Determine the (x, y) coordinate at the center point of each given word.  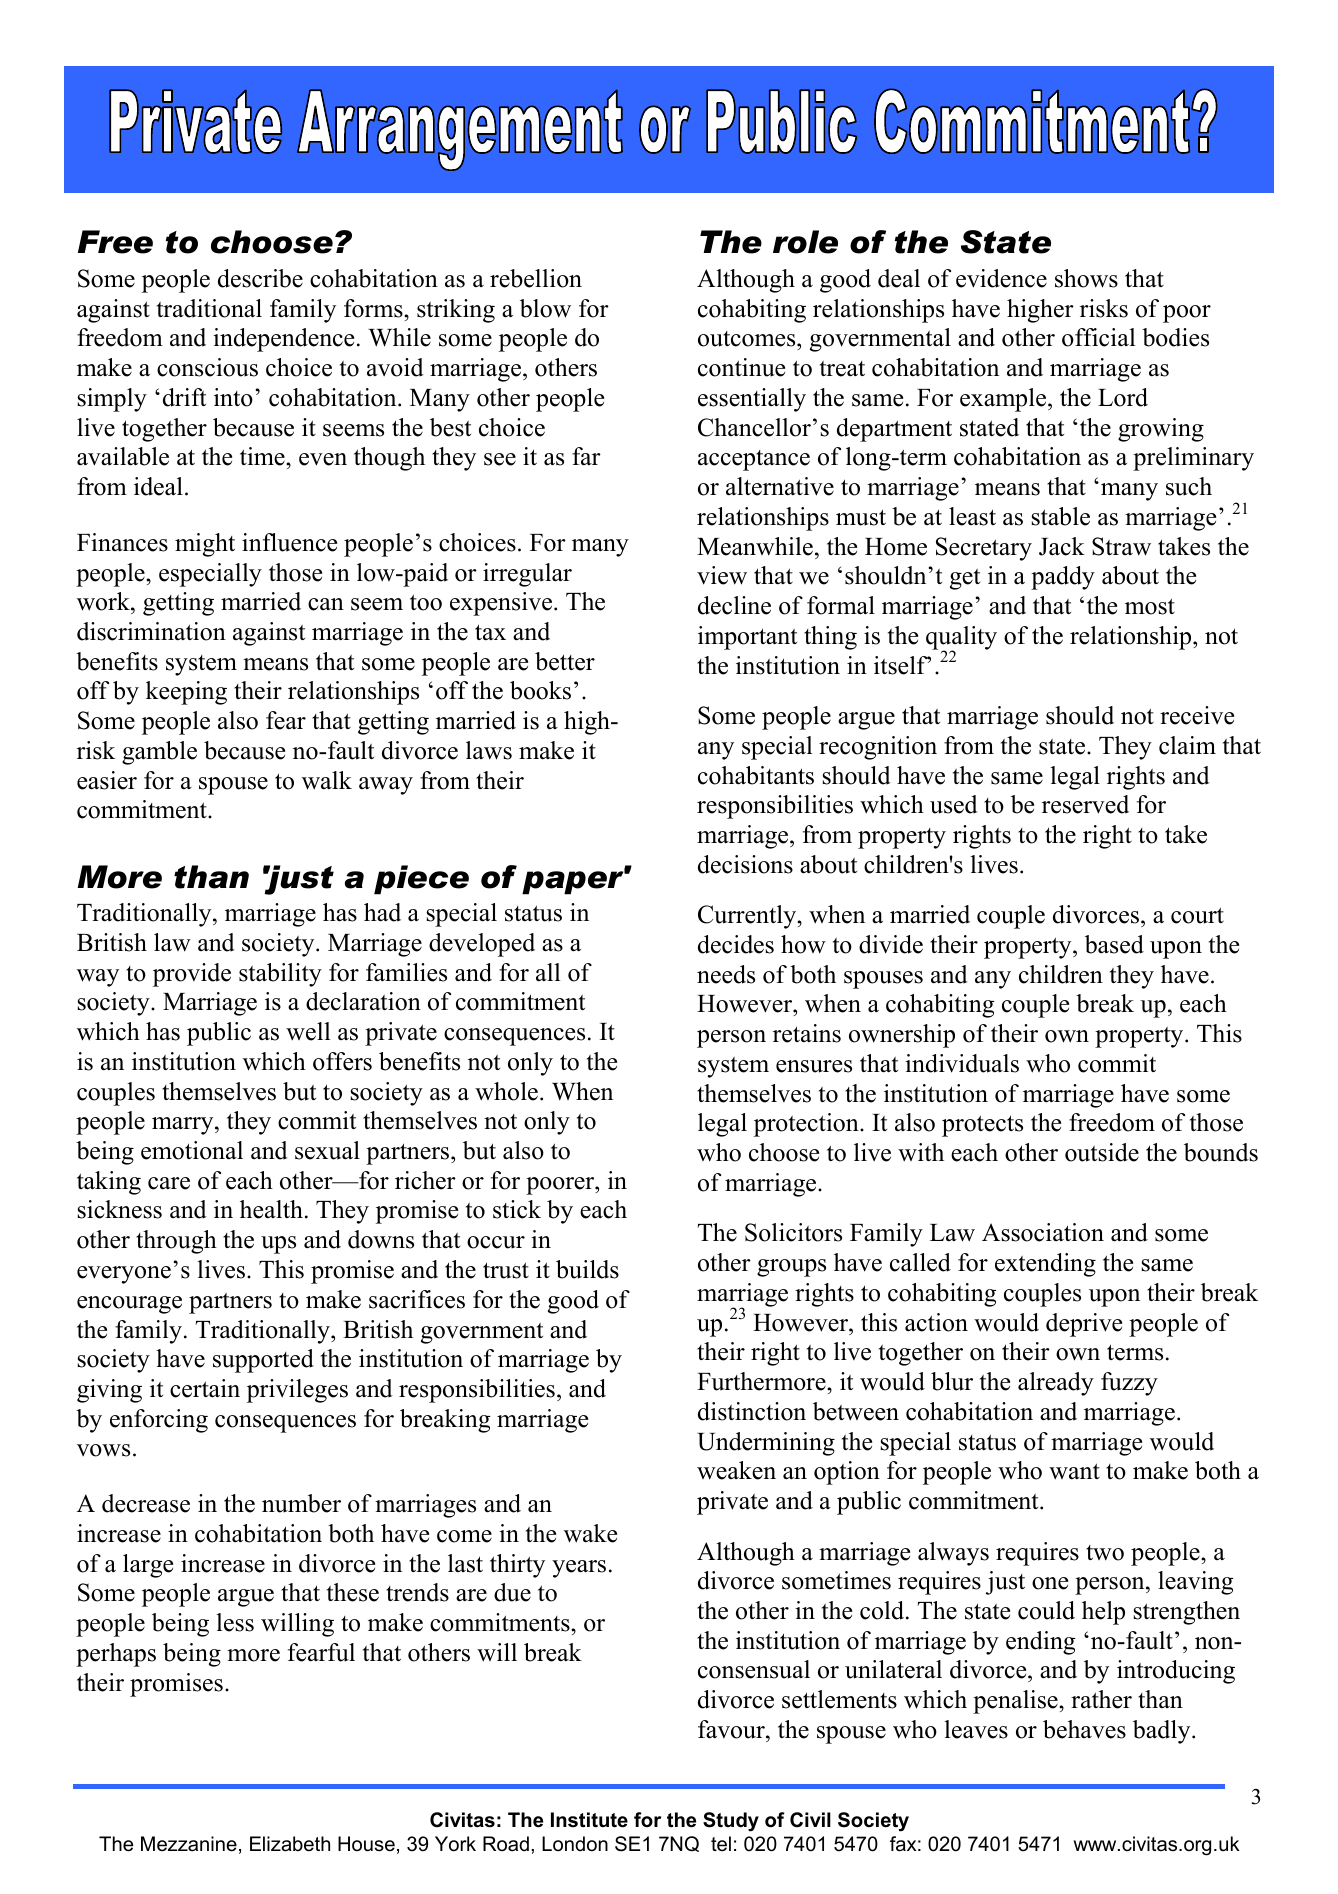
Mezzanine (189, 1844)
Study (731, 1822)
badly (1163, 1732)
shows (1086, 278)
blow (545, 308)
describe (260, 278)
